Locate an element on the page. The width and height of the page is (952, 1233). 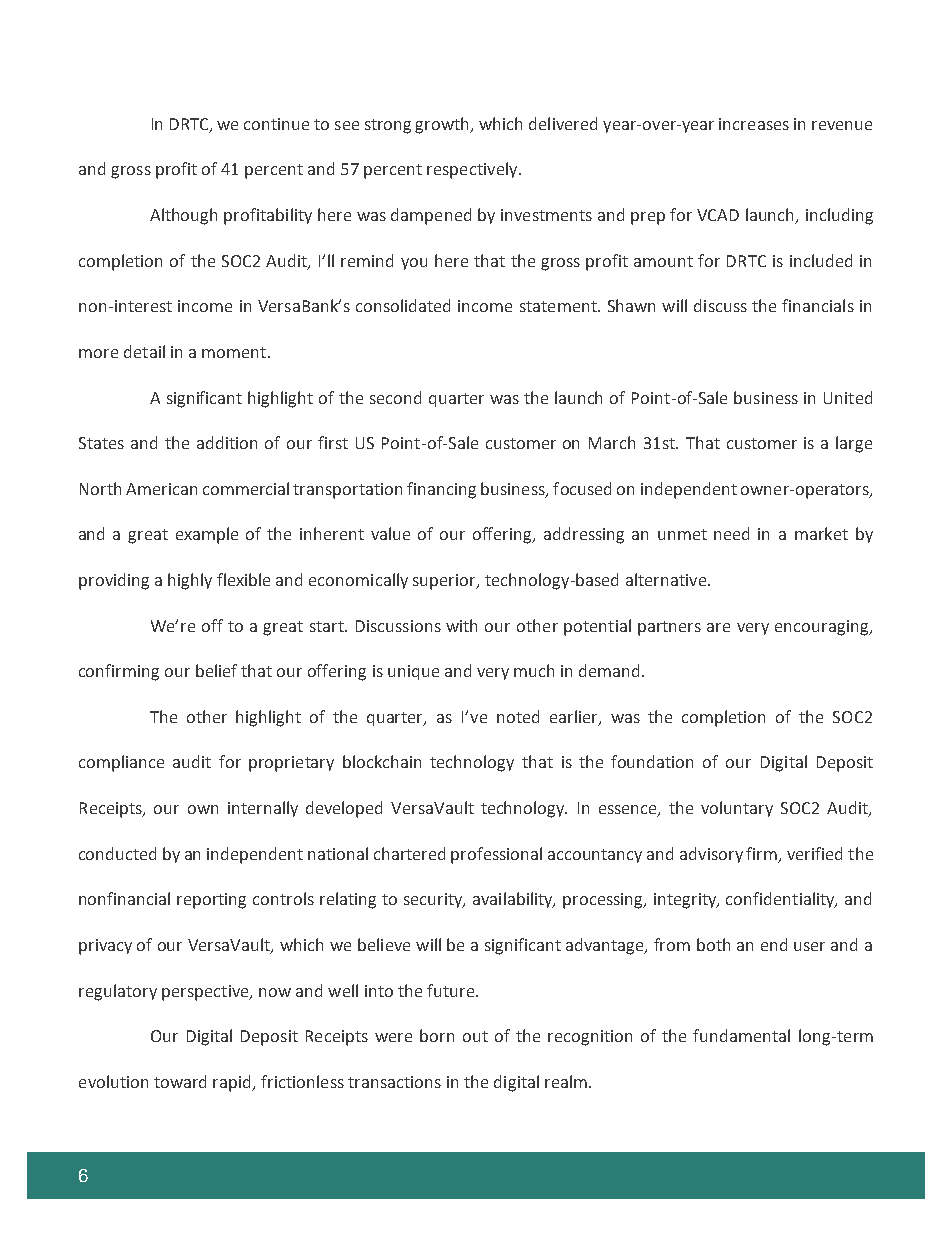
professional is located at coordinates (496, 855).
